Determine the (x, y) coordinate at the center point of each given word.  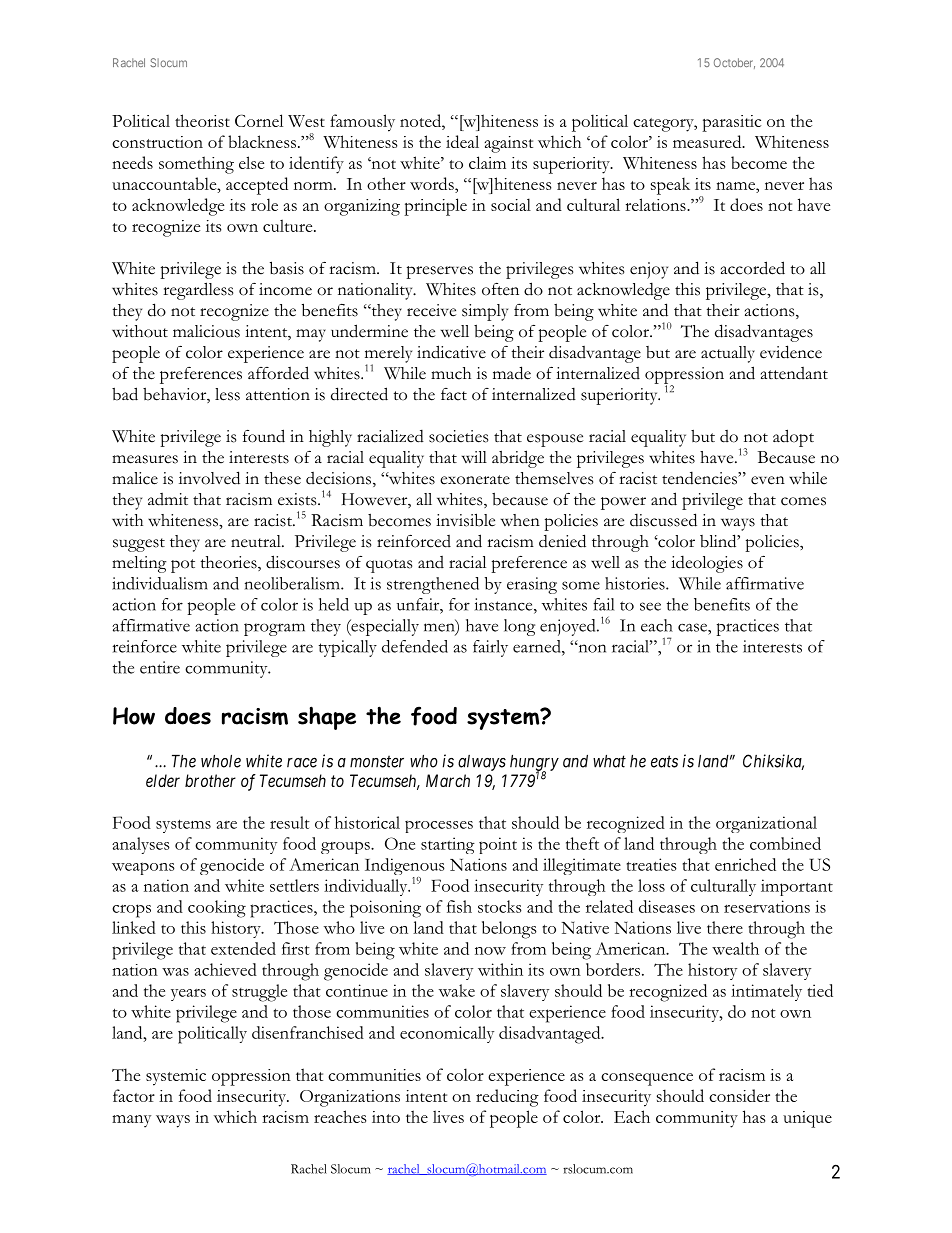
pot (183, 566)
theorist (202, 120)
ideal (462, 141)
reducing (507, 1098)
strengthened (433, 585)
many (131, 1121)
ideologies (707, 564)
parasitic (731, 123)
